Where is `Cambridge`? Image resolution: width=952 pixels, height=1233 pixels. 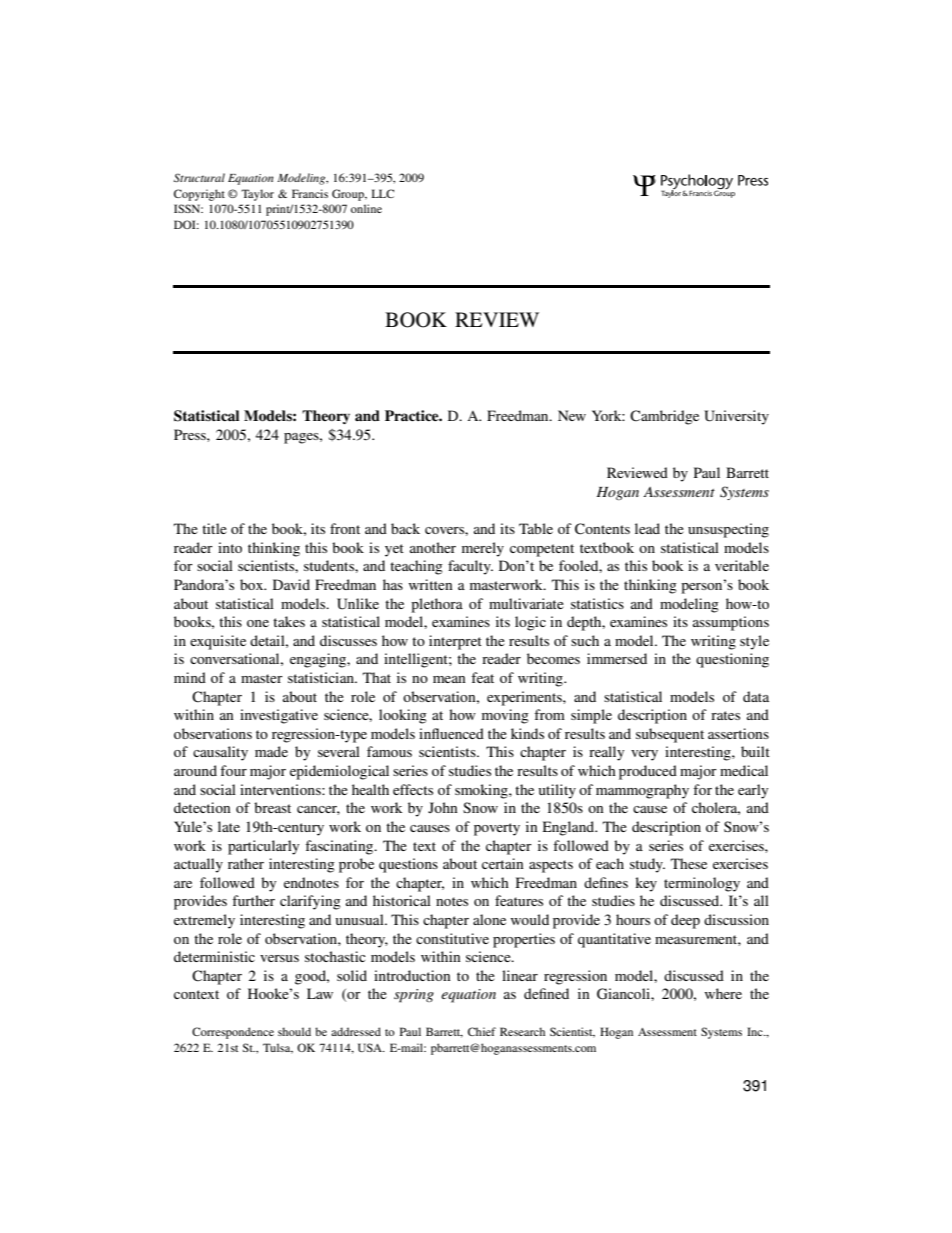 Cambridge is located at coordinates (664, 417).
